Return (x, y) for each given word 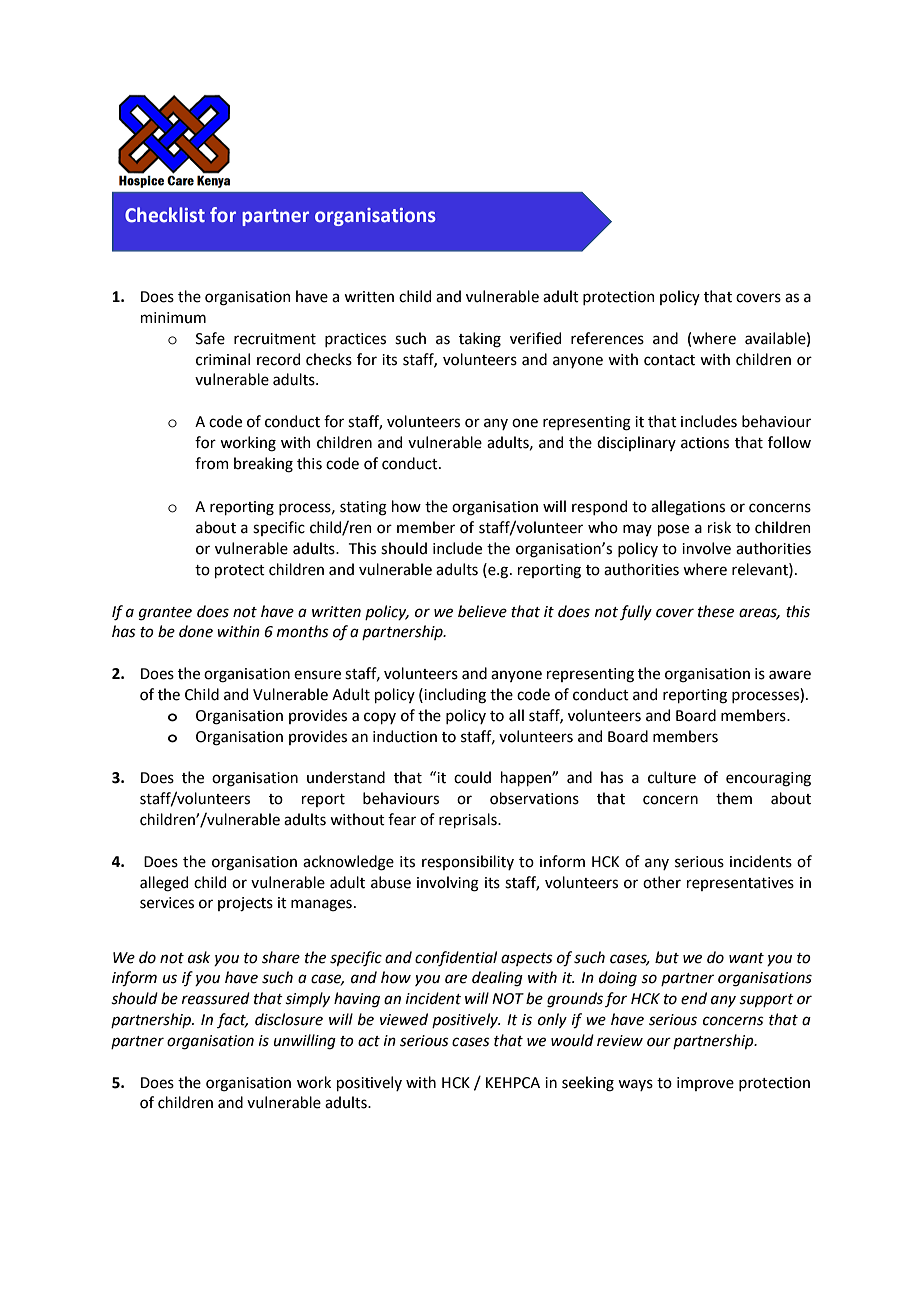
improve (705, 1084)
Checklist (165, 215)
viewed (404, 1019)
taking (480, 340)
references (607, 338)
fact (232, 1020)
